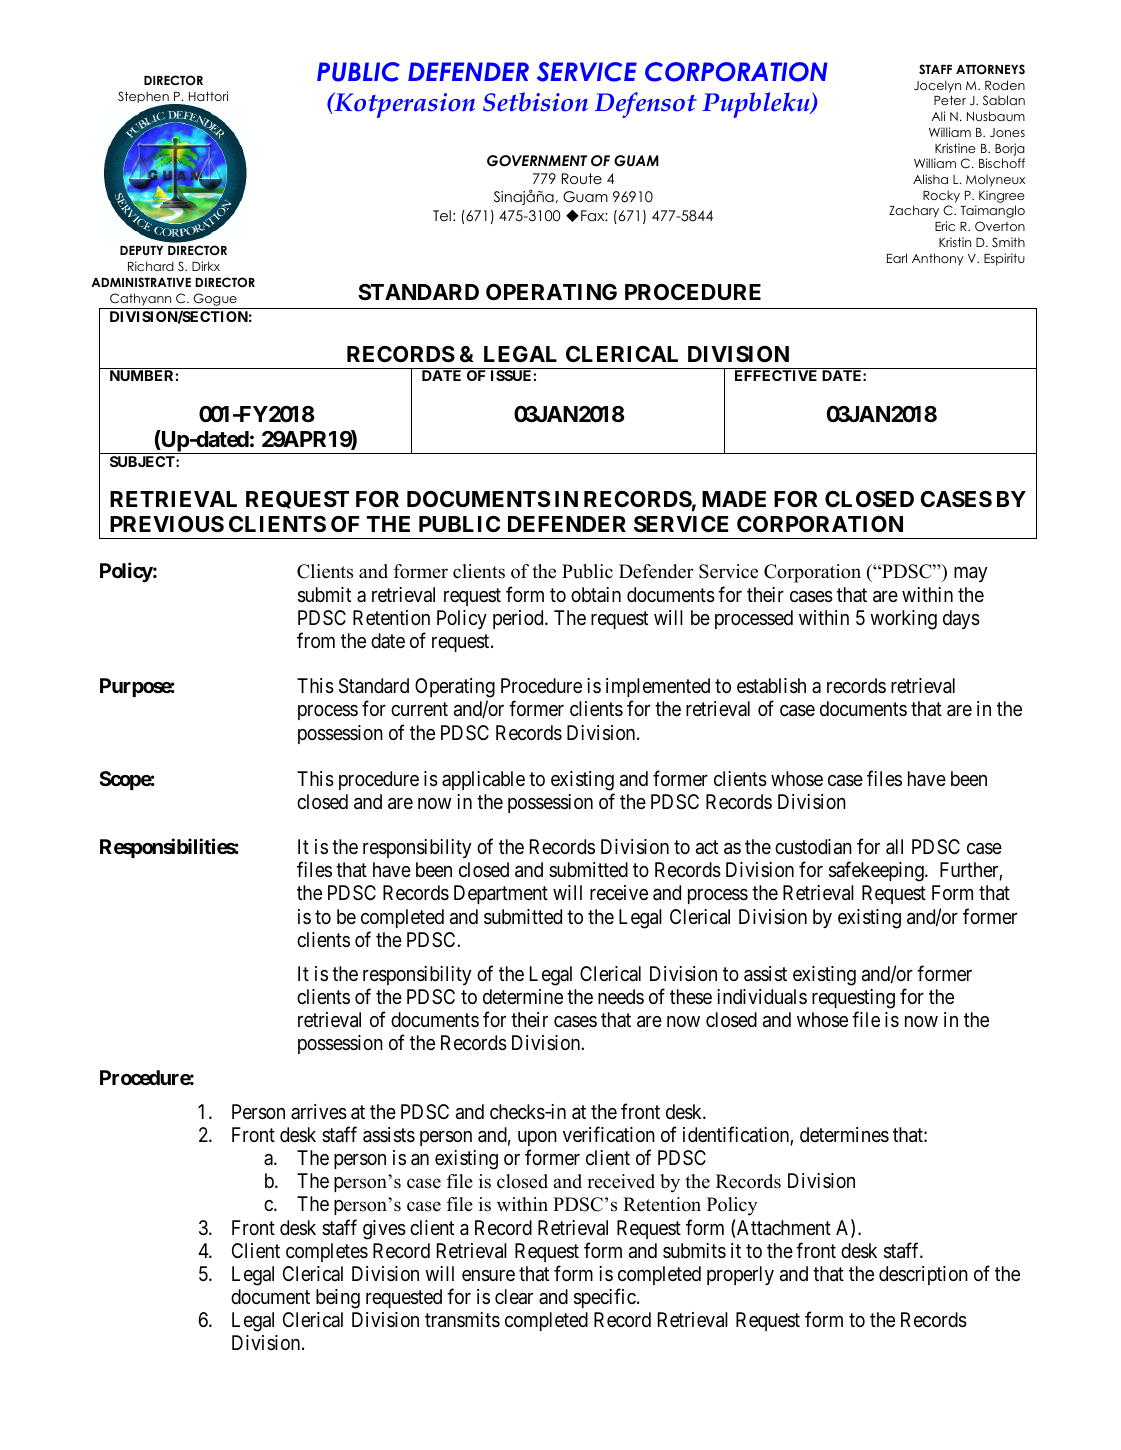 This page has height=1450, width=1121. What do you see at coordinates (144, 98) in the page?
I see `Stephen` at bounding box center [144, 98].
